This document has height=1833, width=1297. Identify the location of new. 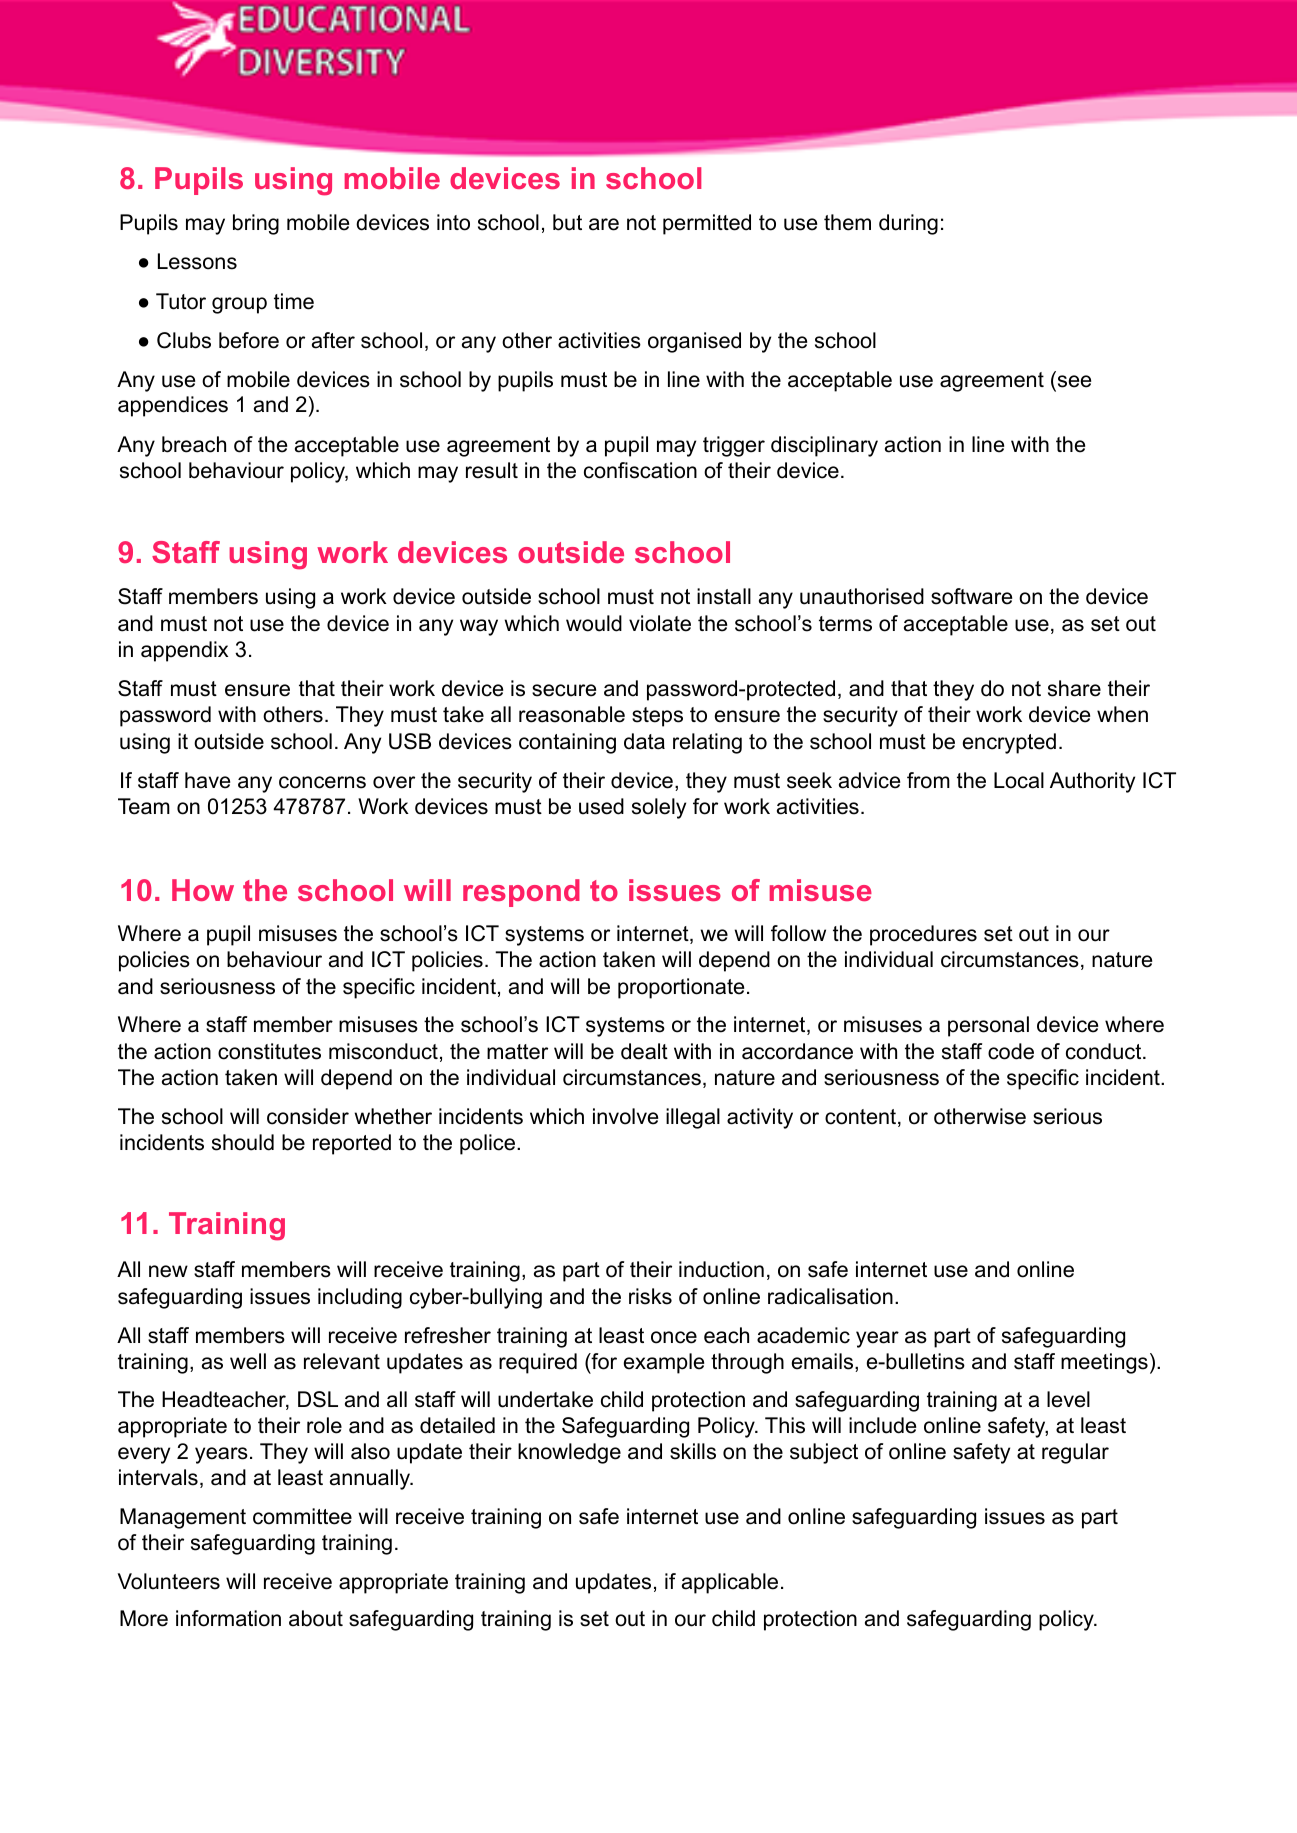
(168, 1271).
